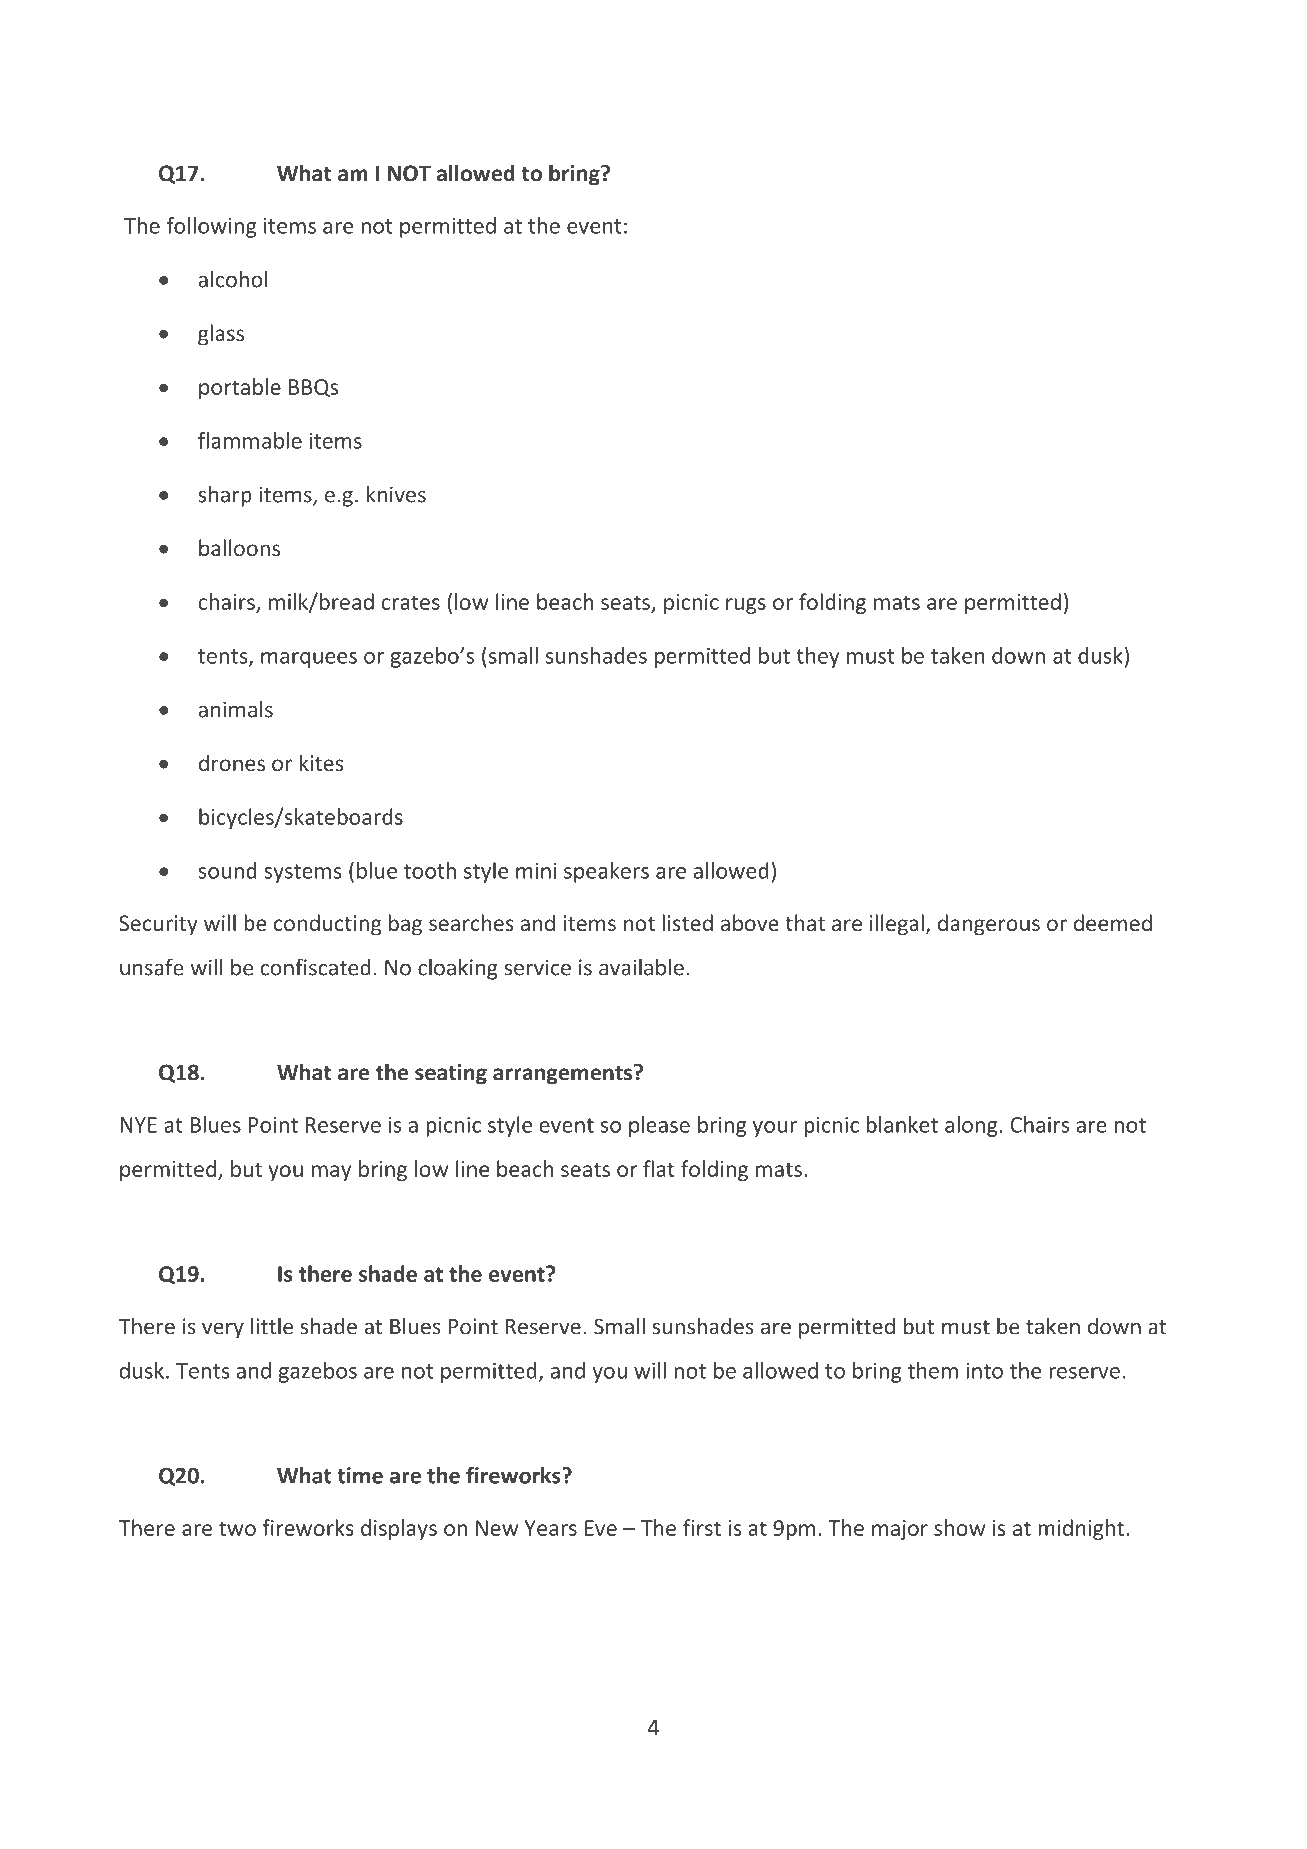 This image has width=1307, height=1849. I want to click on they, so click(818, 657).
